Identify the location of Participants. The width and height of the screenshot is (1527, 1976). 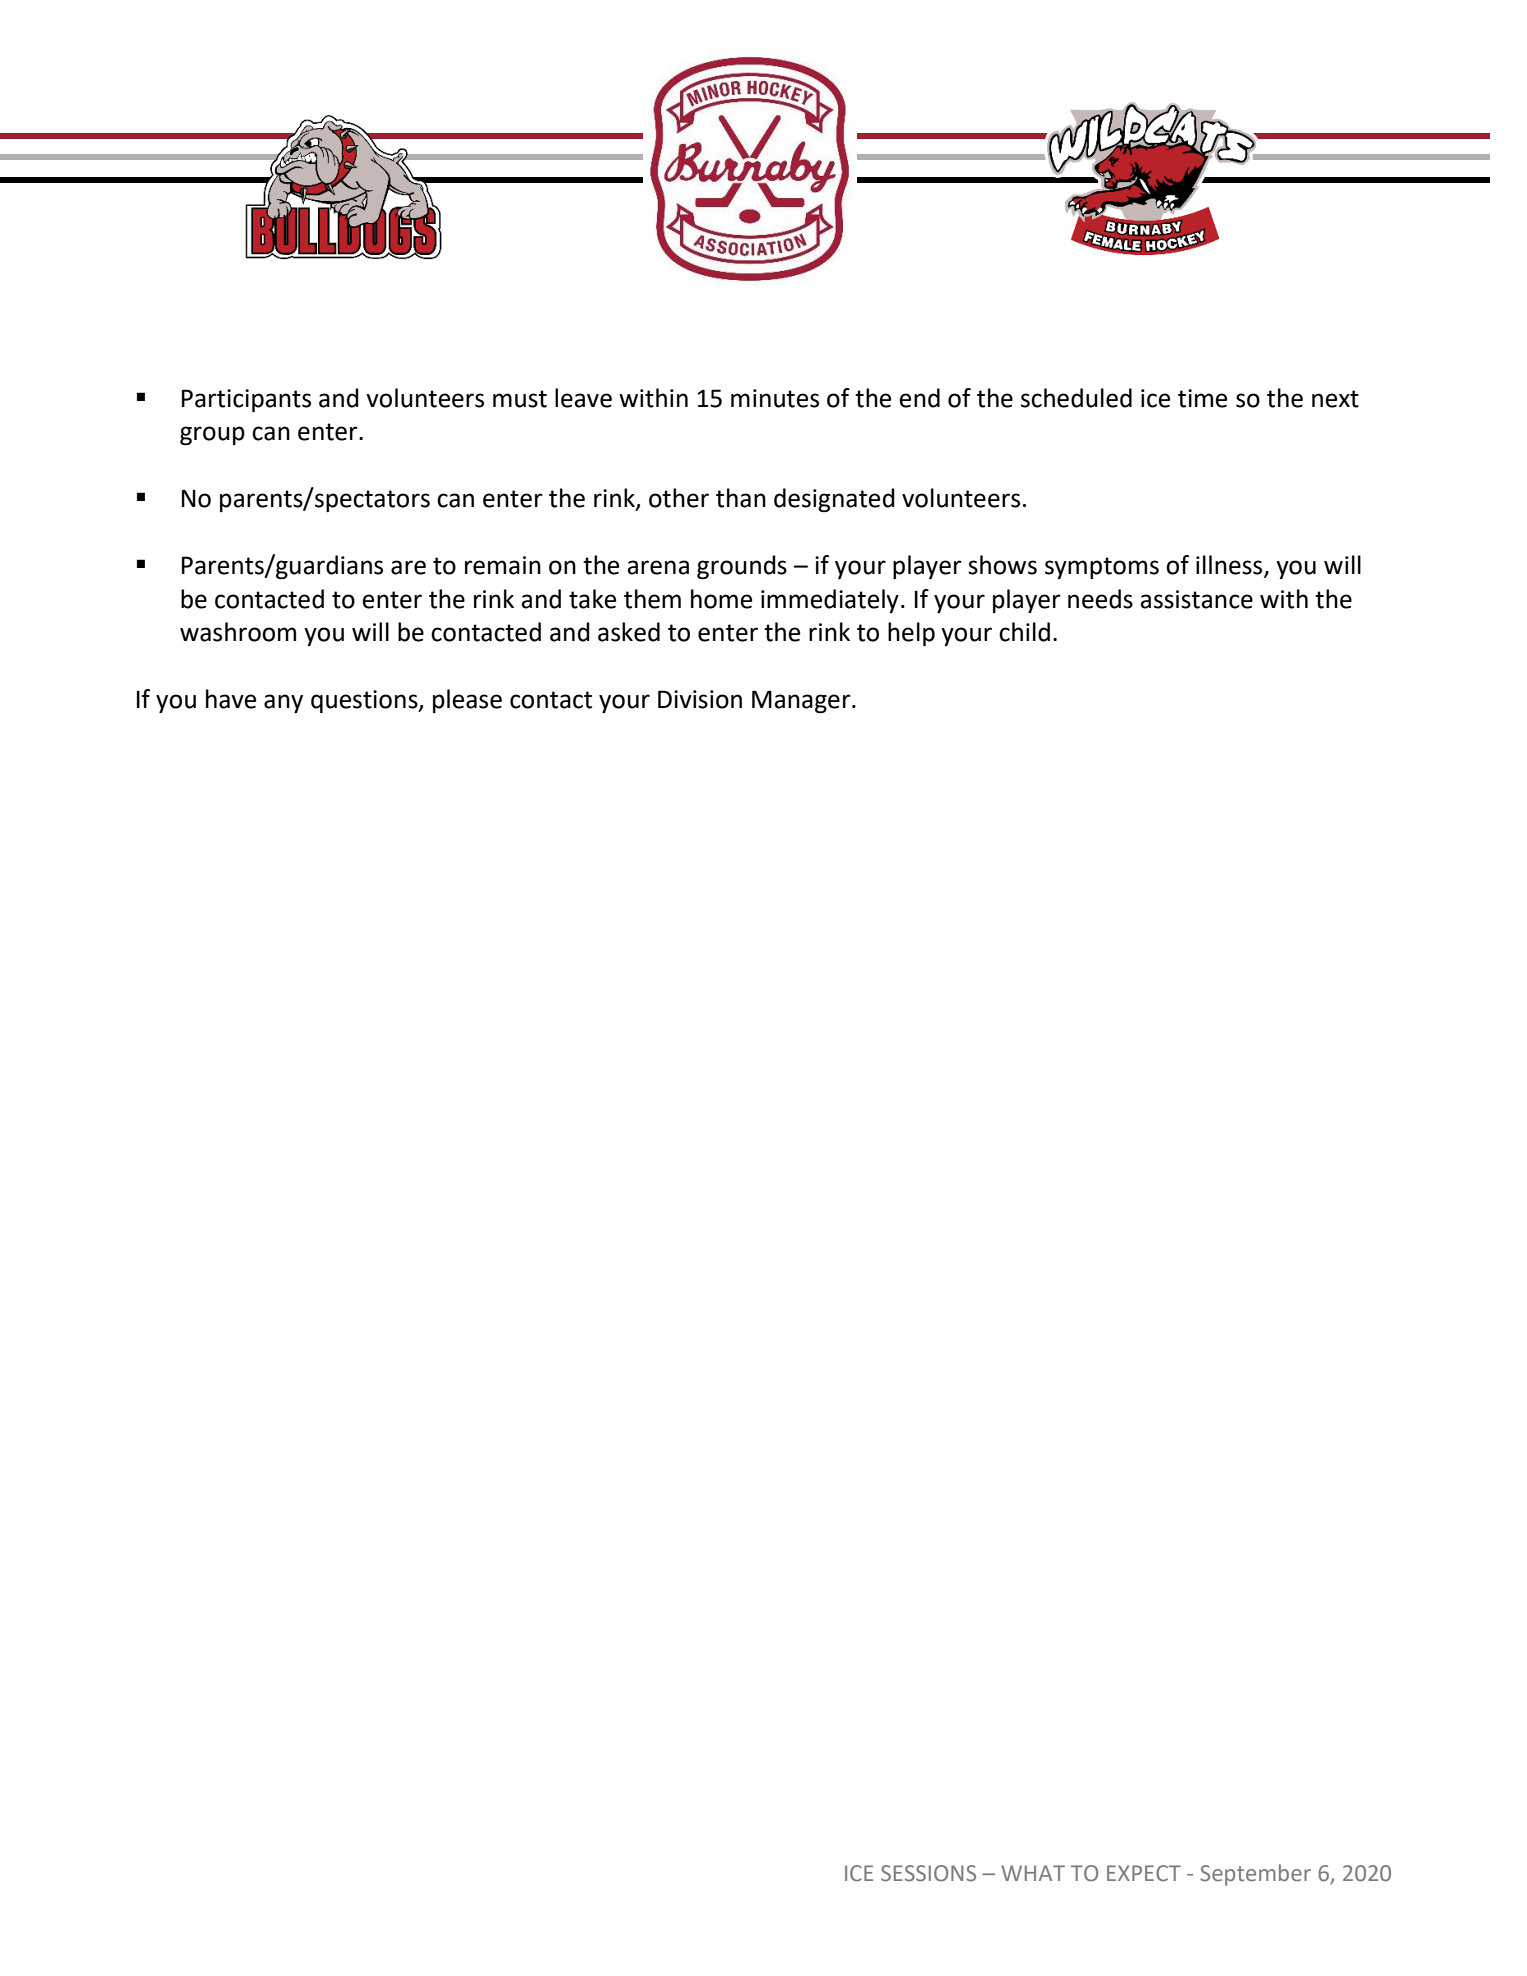
(246, 400).
